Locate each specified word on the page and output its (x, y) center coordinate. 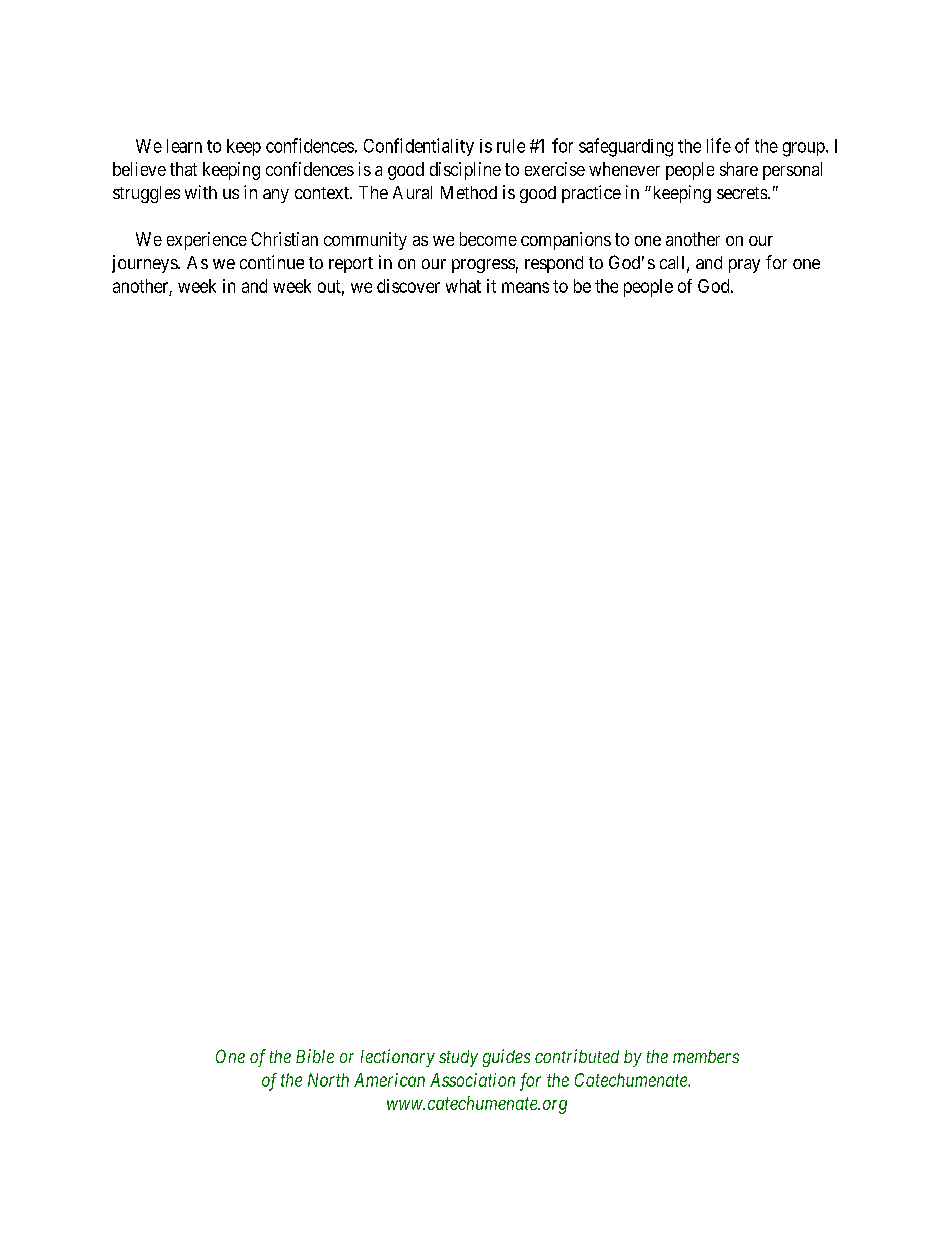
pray (744, 266)
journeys (145, 264)
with (201, 192)
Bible (315, 1056)
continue (272, 262)
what (463, 286)
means (525, 287)
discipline (465, 171)
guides (506, 1058)
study (458, 1058)
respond (554, 264)
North (328, 1080)
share (739, 169)
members (706, 1056)
